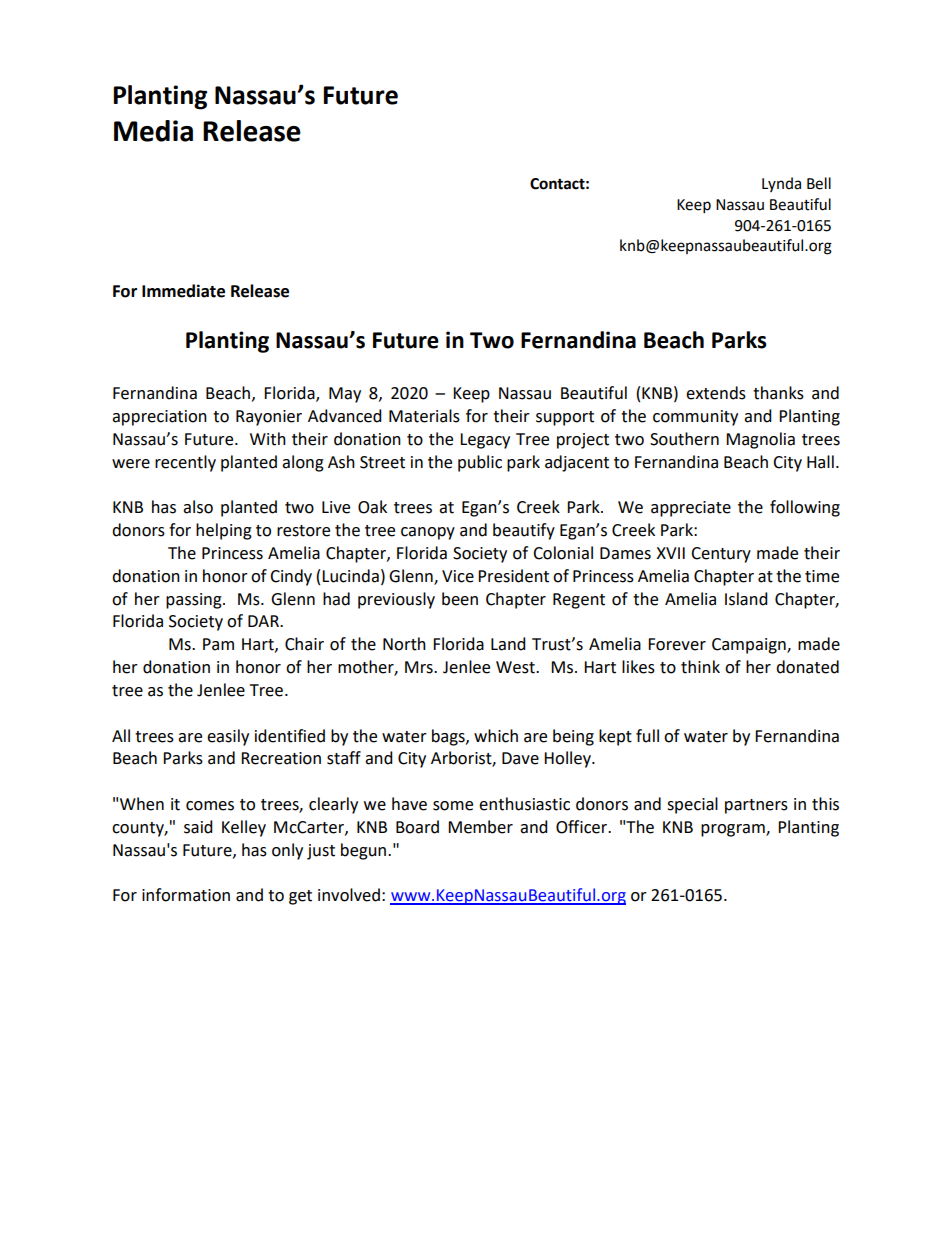  I want to click on May, so click(345, 395).
